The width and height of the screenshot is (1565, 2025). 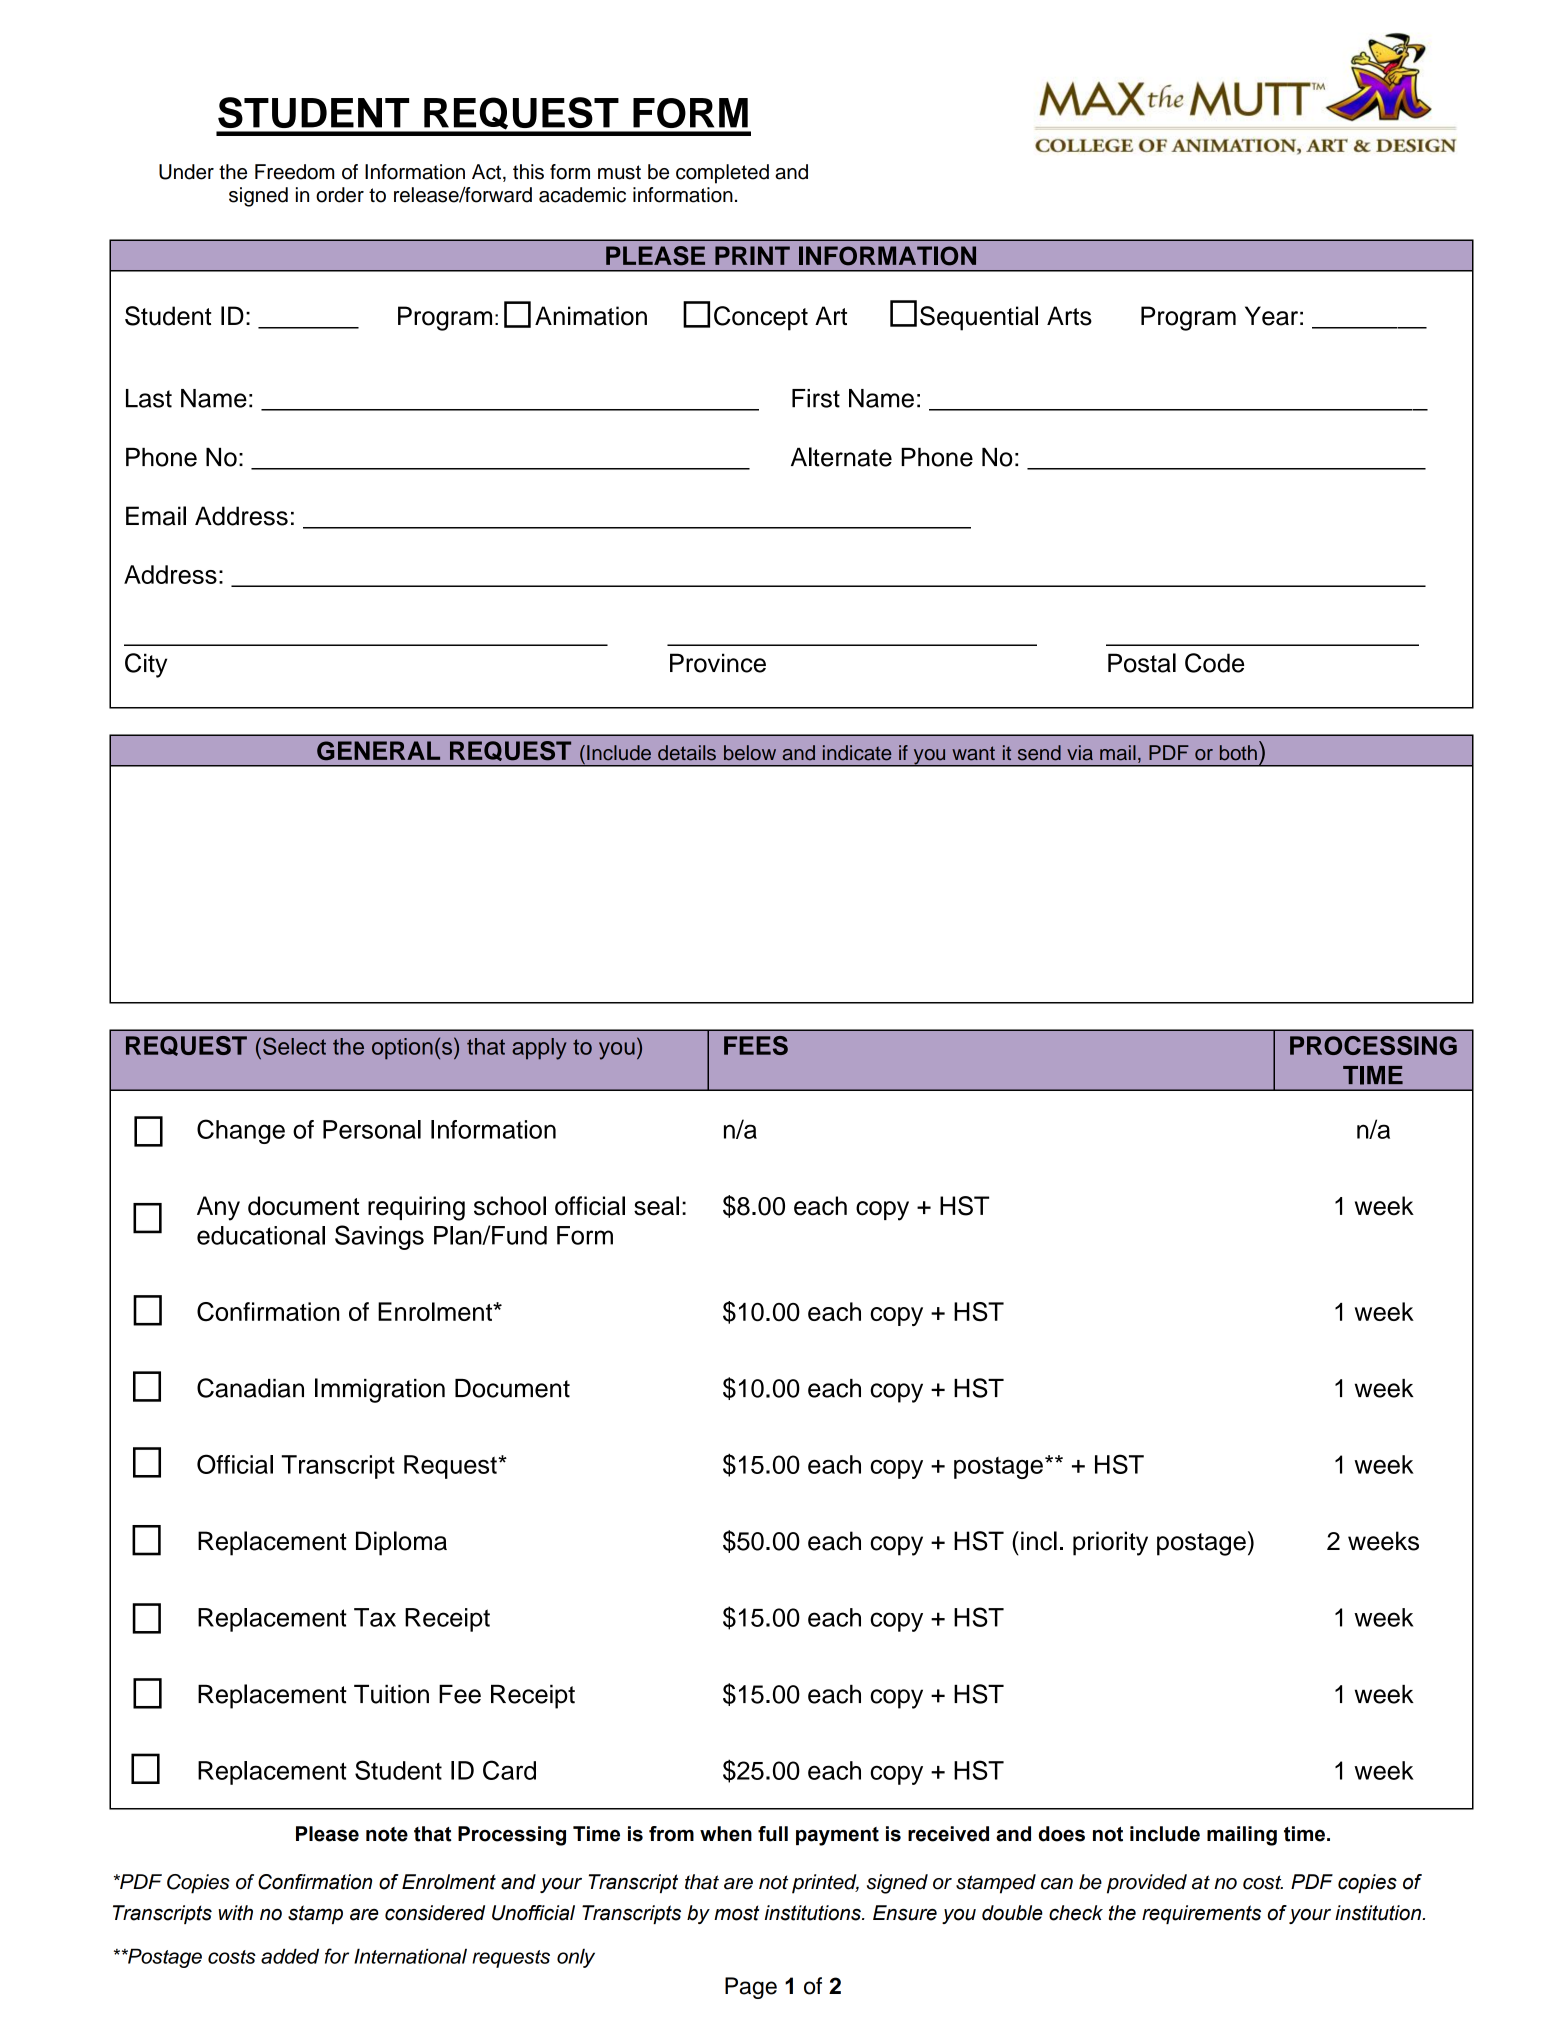 I want to click on added, so click(x=290, y=1956).
